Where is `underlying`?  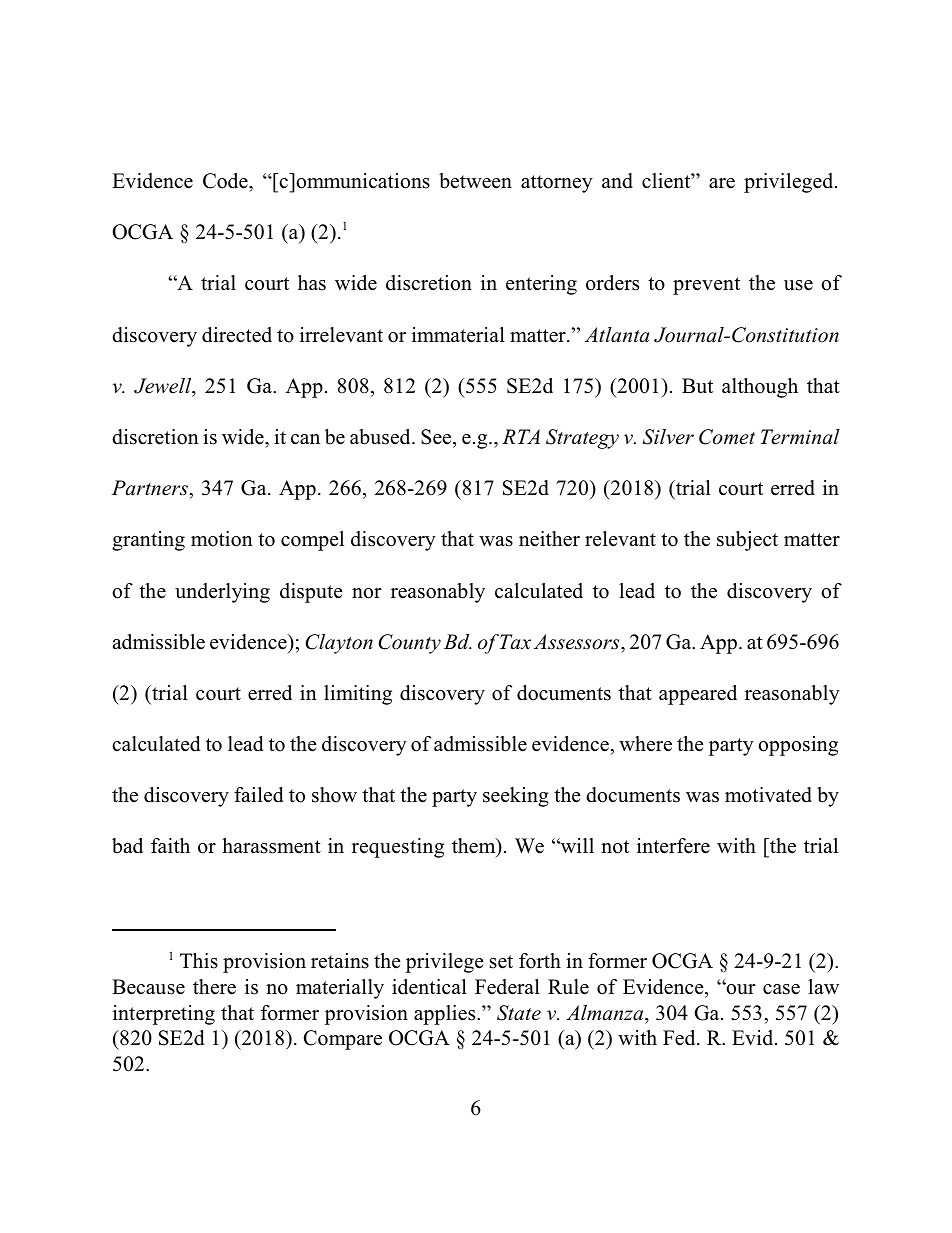
underlying is located at coordinates (222, 593).
